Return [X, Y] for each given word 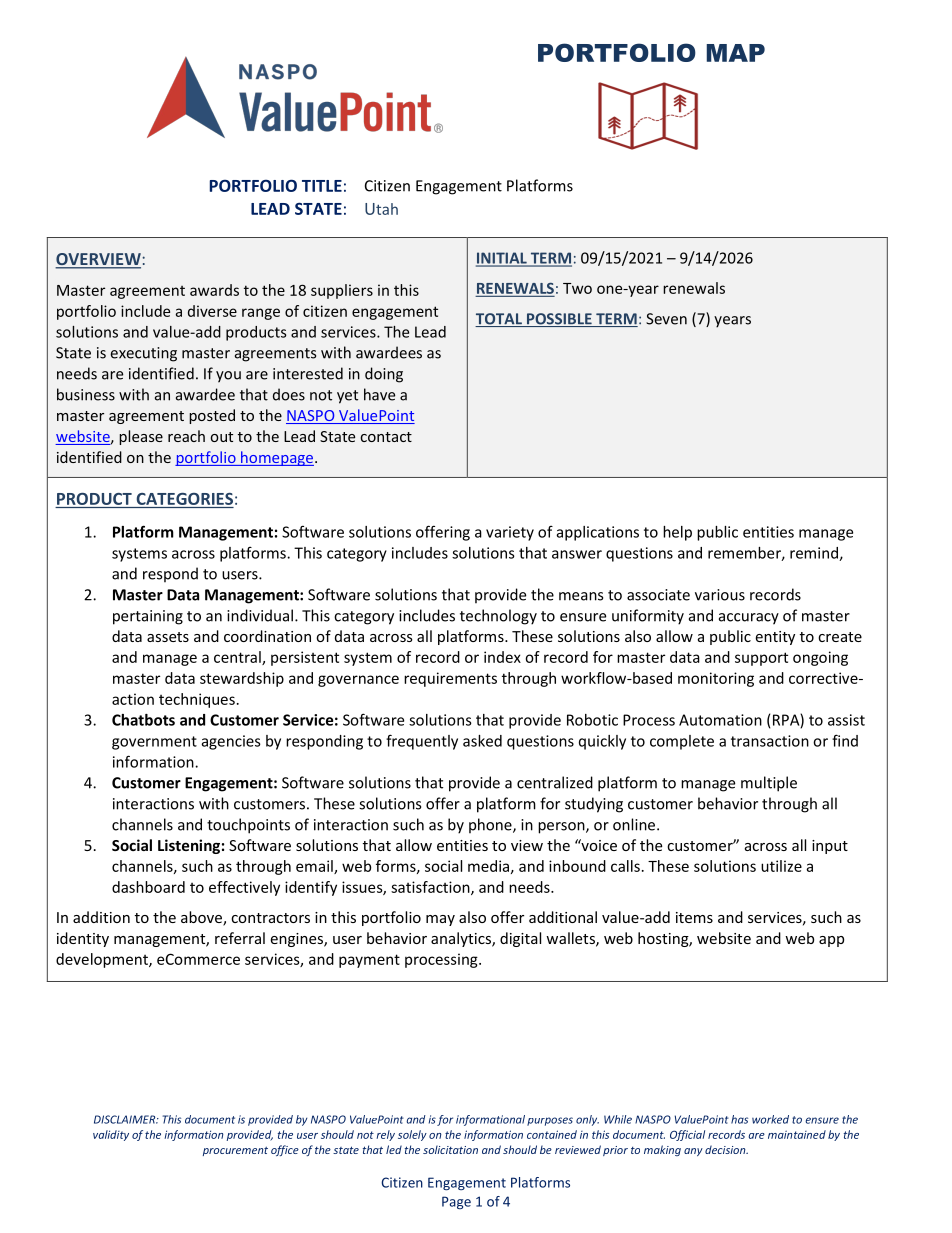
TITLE [322, 186]
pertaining [148, 617]
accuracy [749, 619]
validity [111, 1135]
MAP [736, 53]
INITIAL [502, 259]
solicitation [450, 1149]
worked [770, 1119]
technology [498, 617]
